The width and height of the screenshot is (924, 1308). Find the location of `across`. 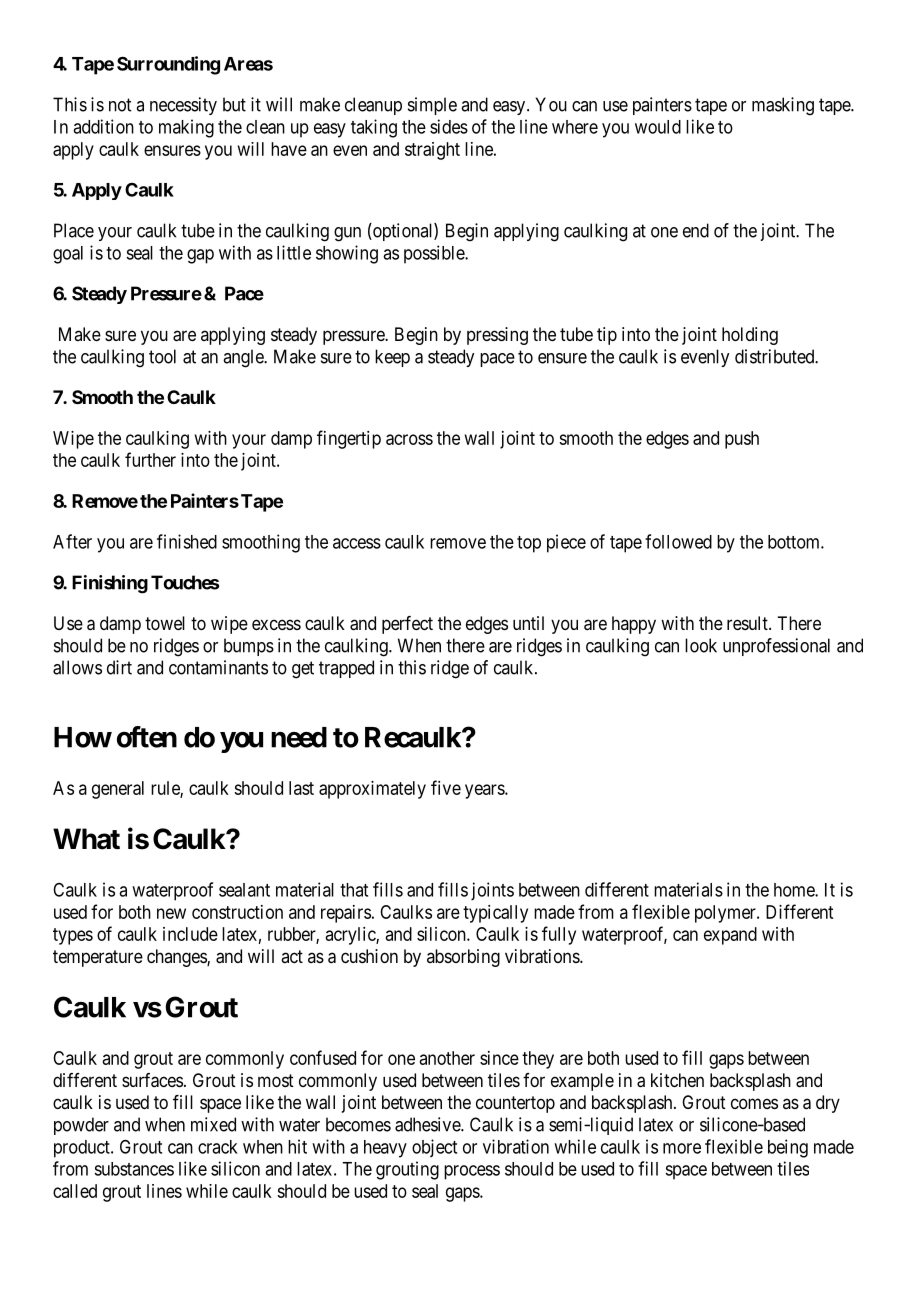

across is located at coordinates (409, 439).
